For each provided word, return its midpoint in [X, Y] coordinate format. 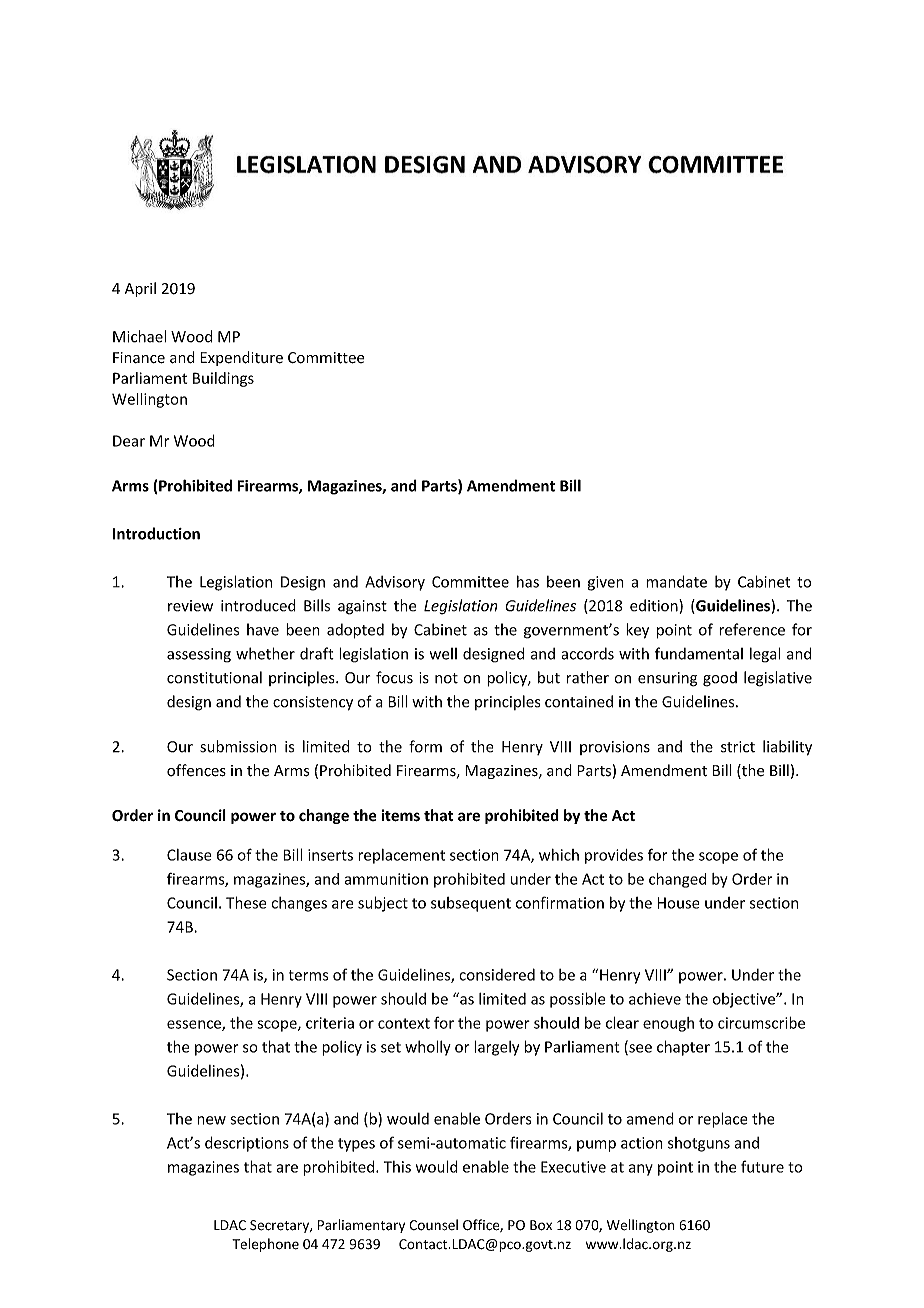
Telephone [265, 1245]
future [762, 1166]
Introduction [156, 533]
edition [655, 606]
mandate [676, 581]
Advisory [395, 583]
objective [745, 1000]
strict [738, 747]
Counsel [433, 1225]
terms [308, 975]
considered [497, 974]
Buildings [223, 379]
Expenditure [241, 358]
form [425, 746]
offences [196, 770]
